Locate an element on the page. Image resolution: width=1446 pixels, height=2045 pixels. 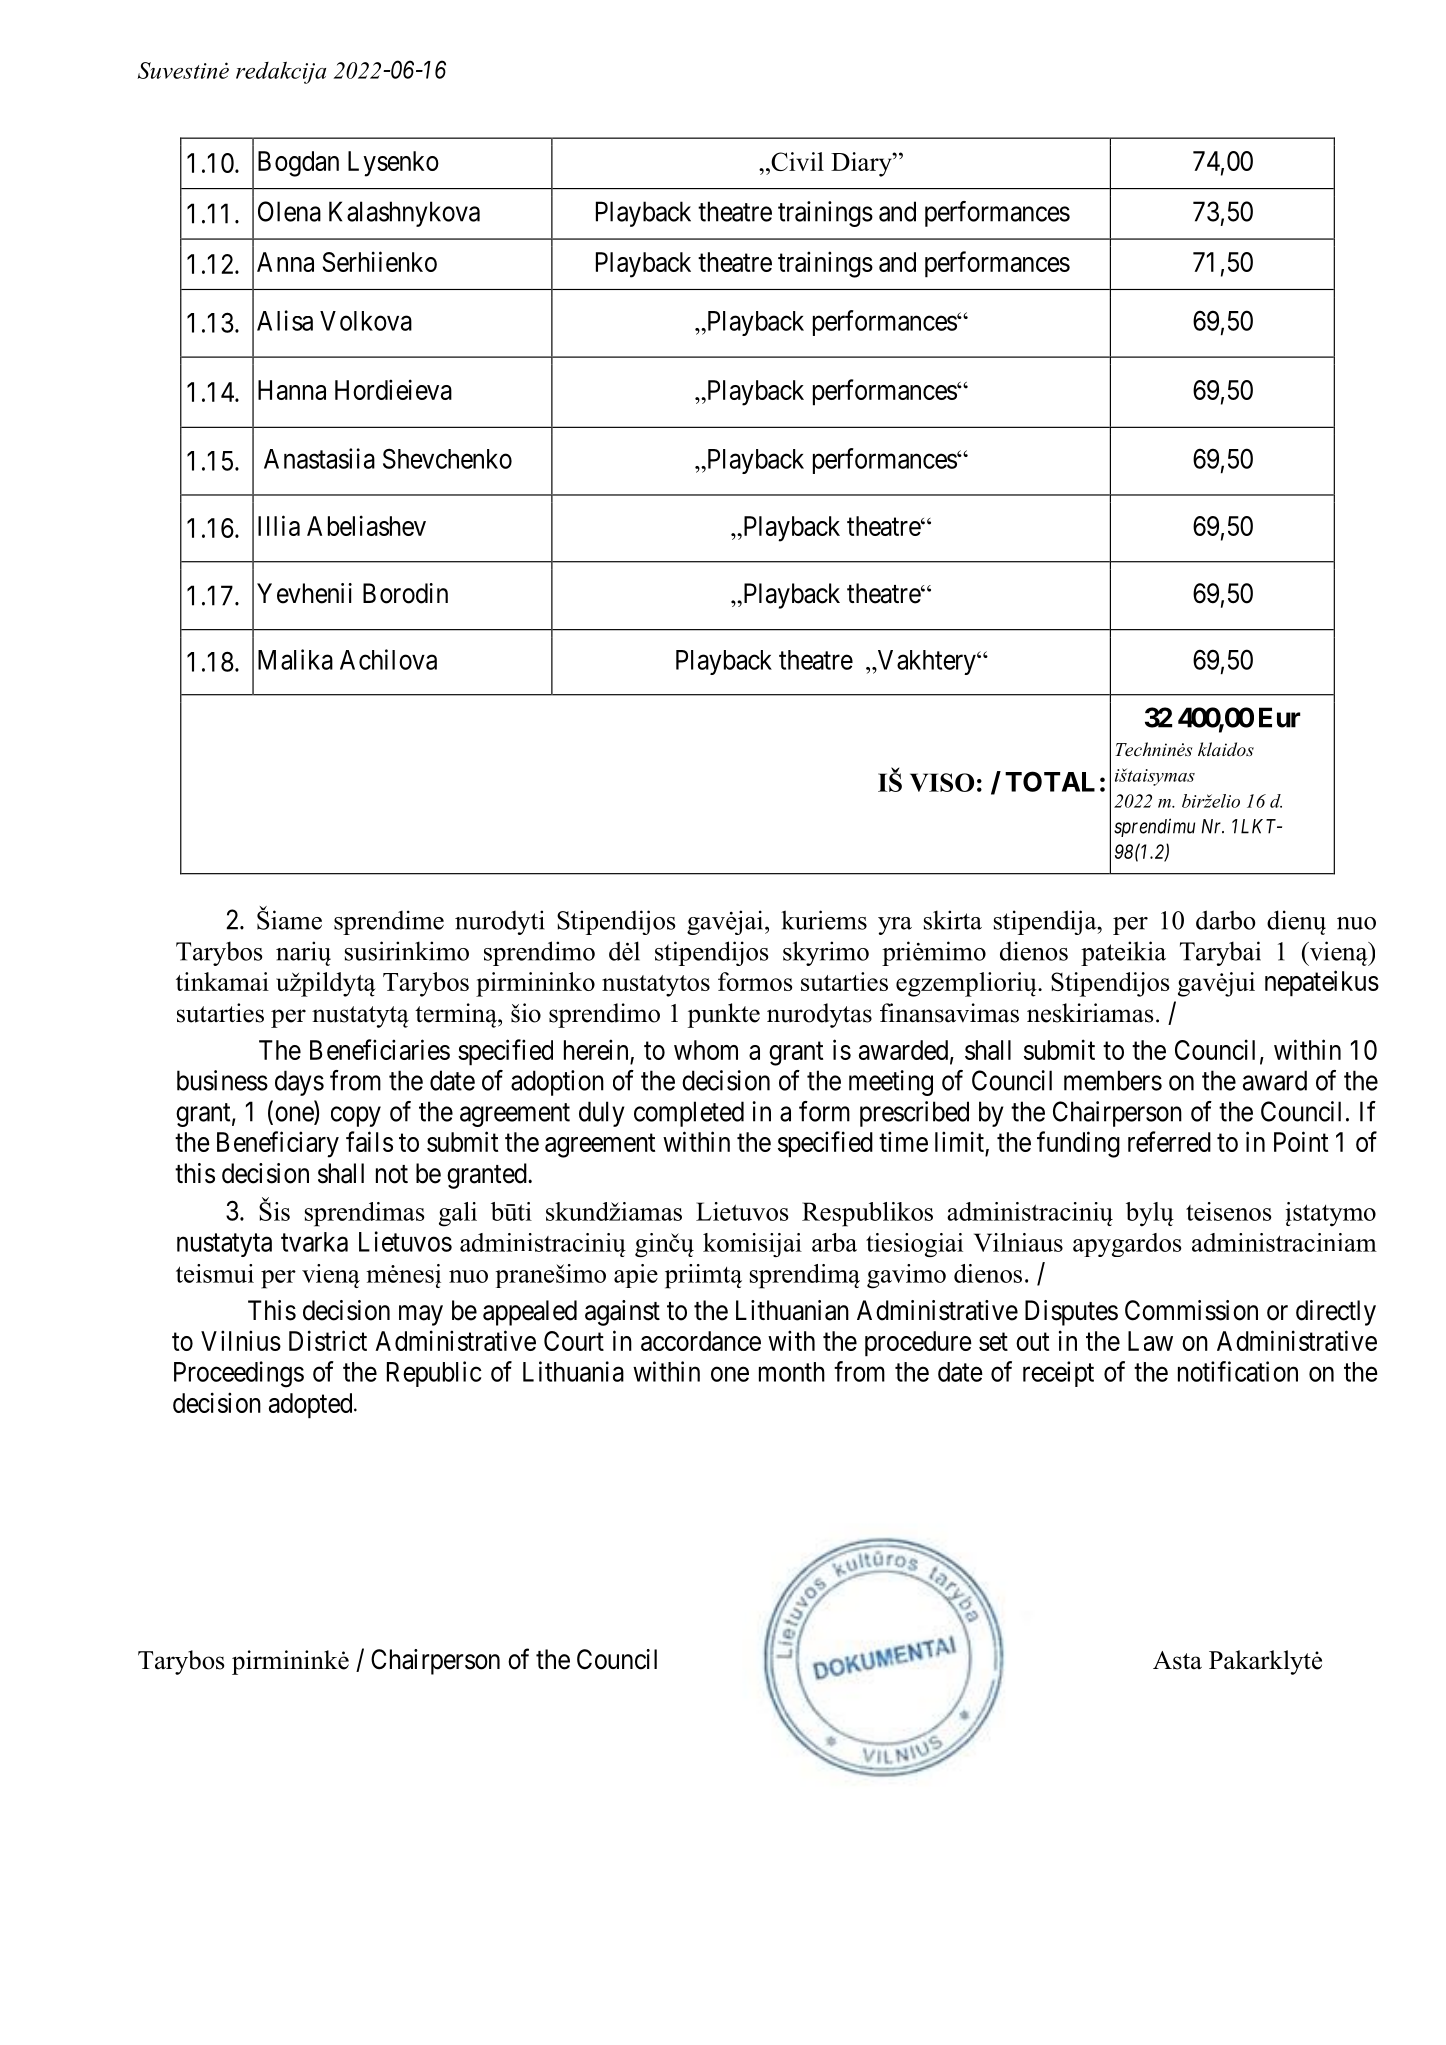
Alisa is located at coordinates (285, 320).
